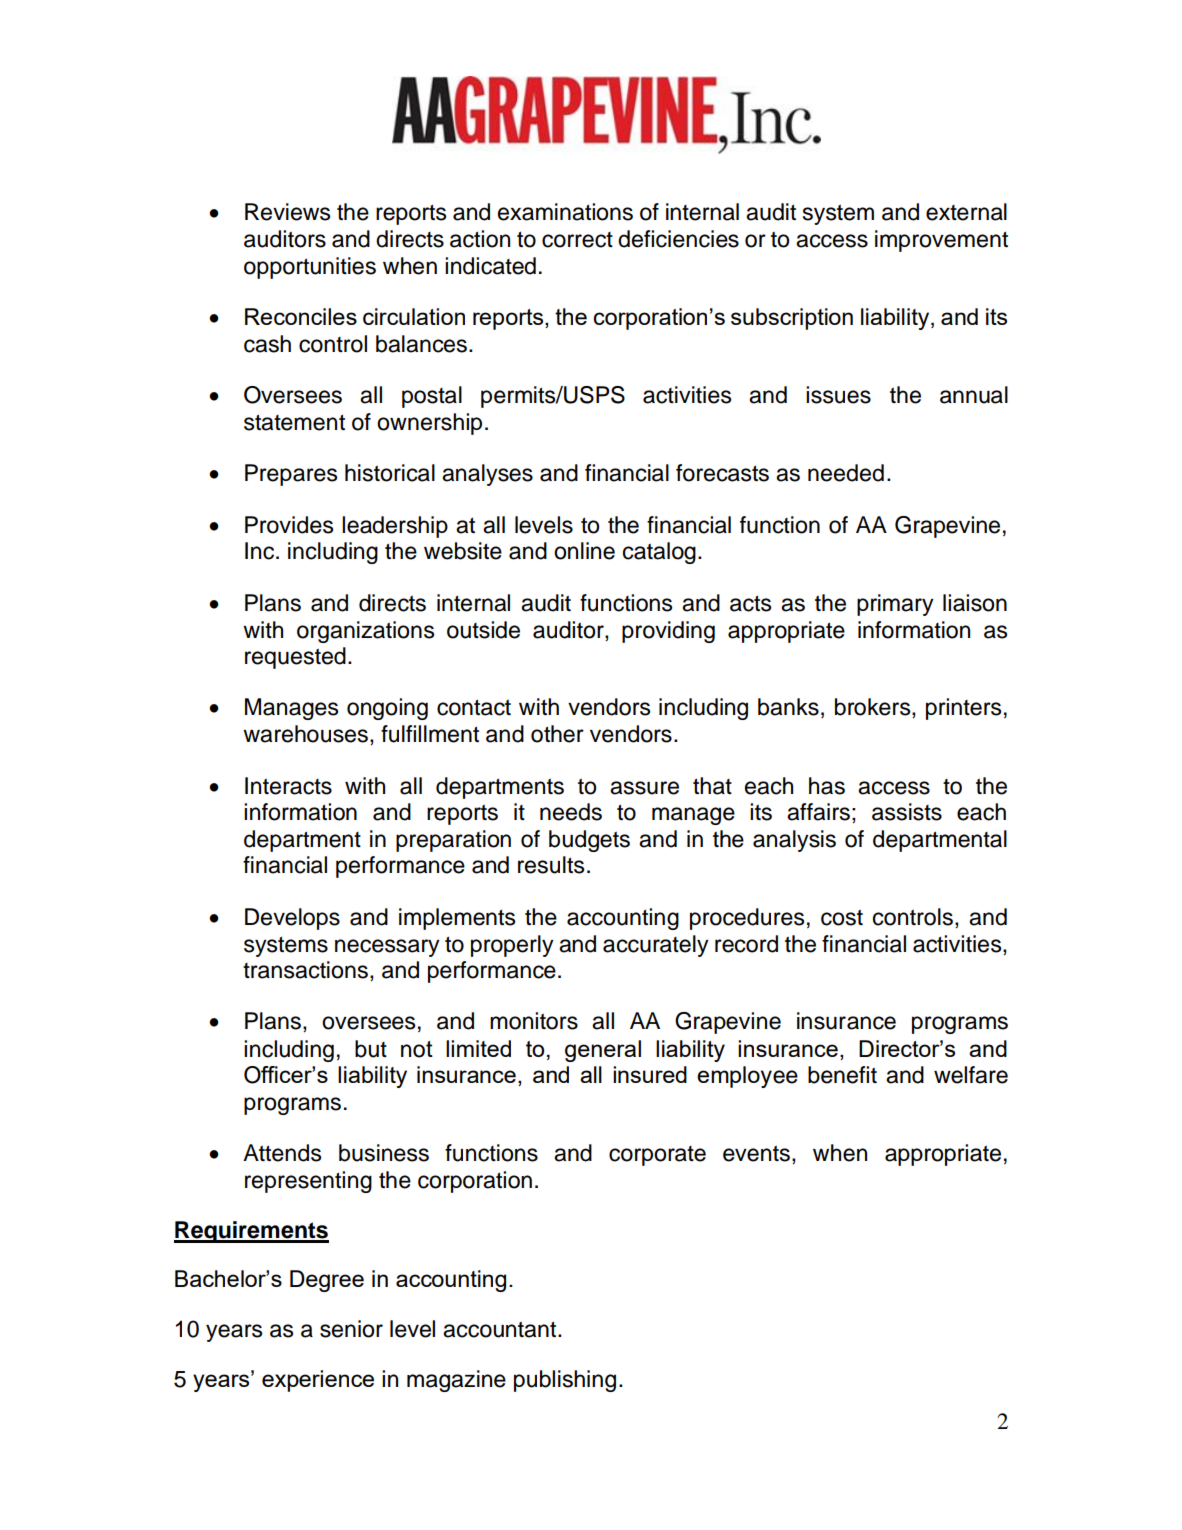  Describe the element at coordinates (941, 241) in the screenshot. I see `improvement` at that location.
